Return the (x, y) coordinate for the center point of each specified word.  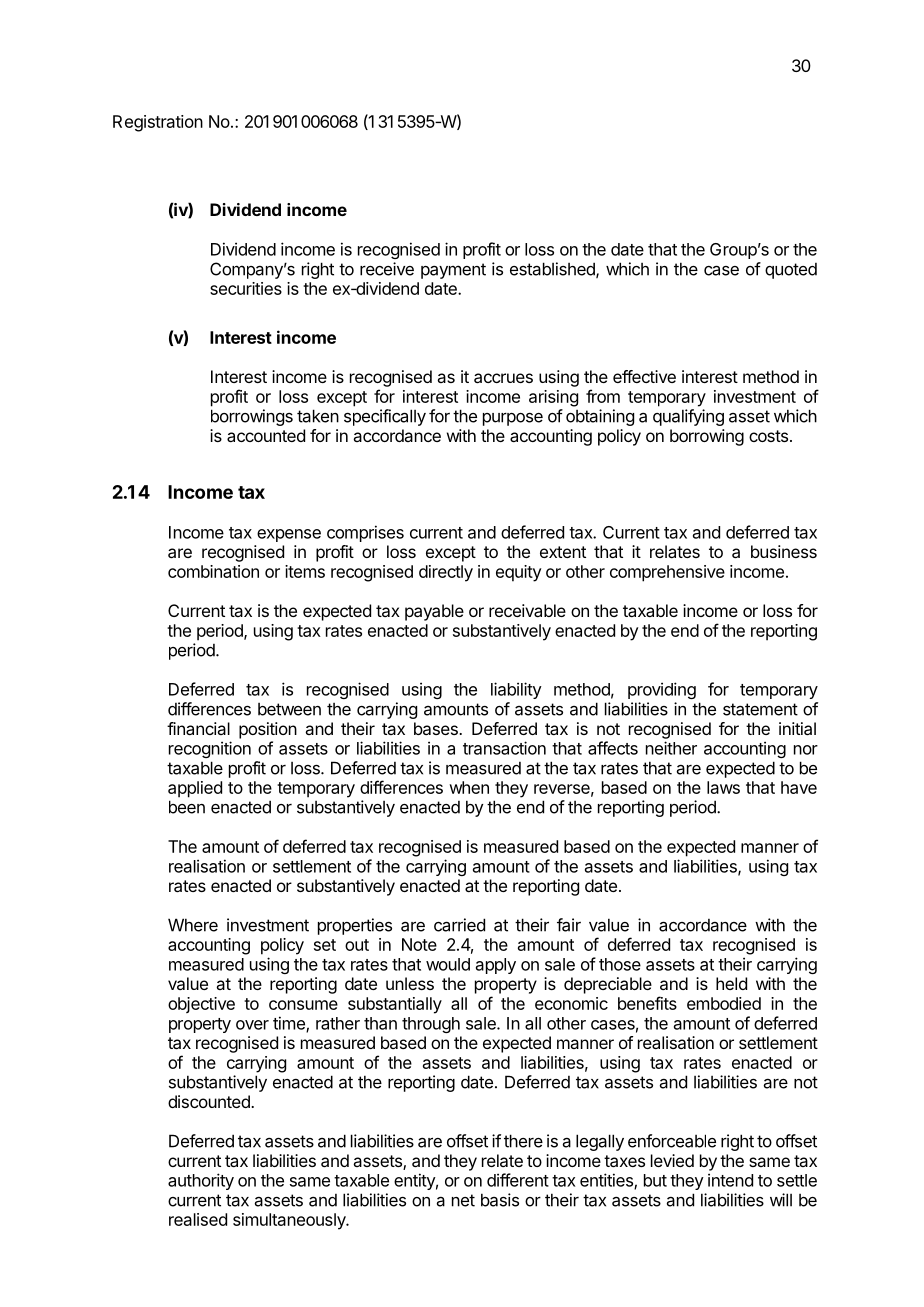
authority (201, 1181)
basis (500, 1200)
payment (453, 271)
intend (730, 1180)
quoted (791, 271)
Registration (158, 123)
